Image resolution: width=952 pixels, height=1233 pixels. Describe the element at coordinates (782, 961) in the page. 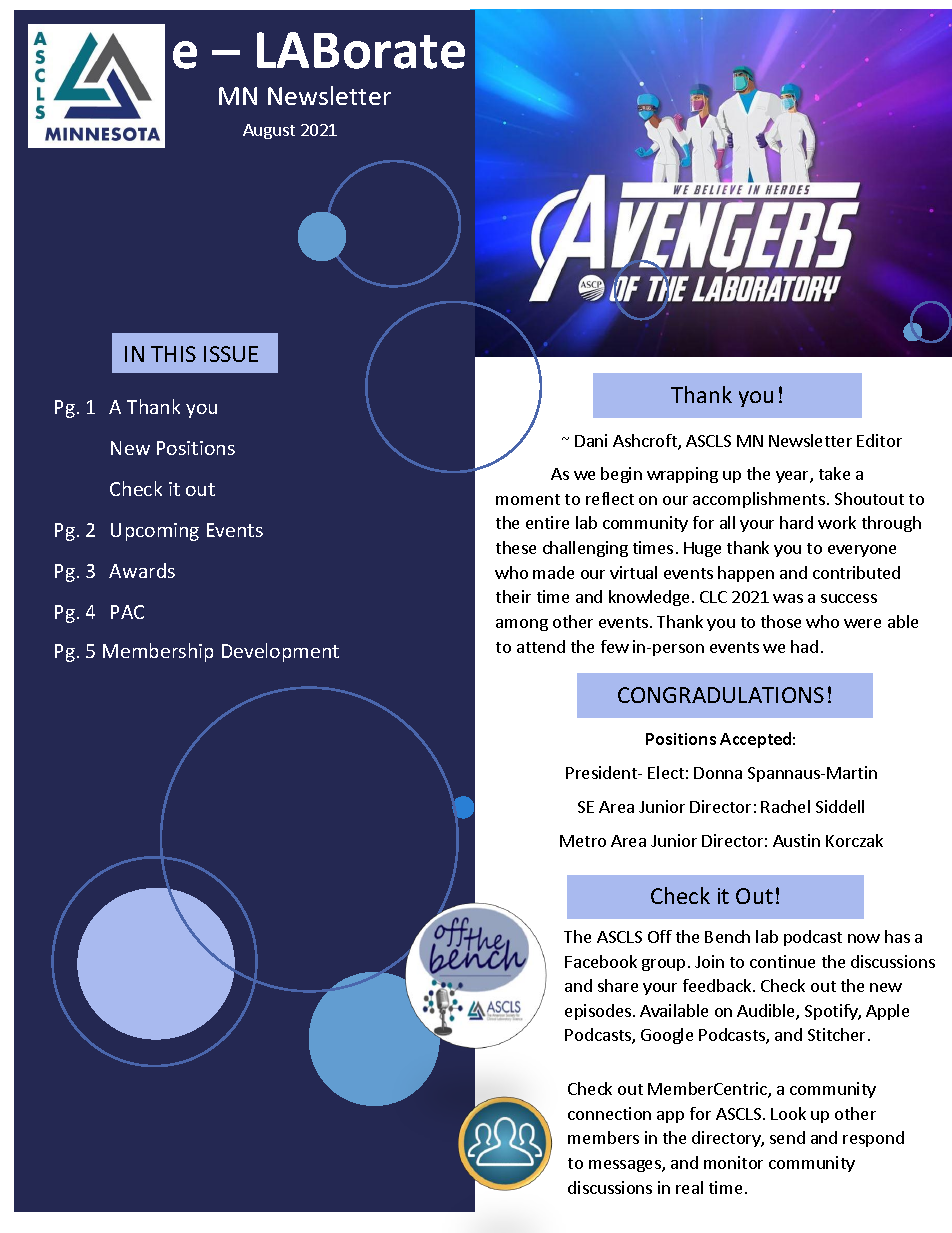

I see `continue` at that location.
